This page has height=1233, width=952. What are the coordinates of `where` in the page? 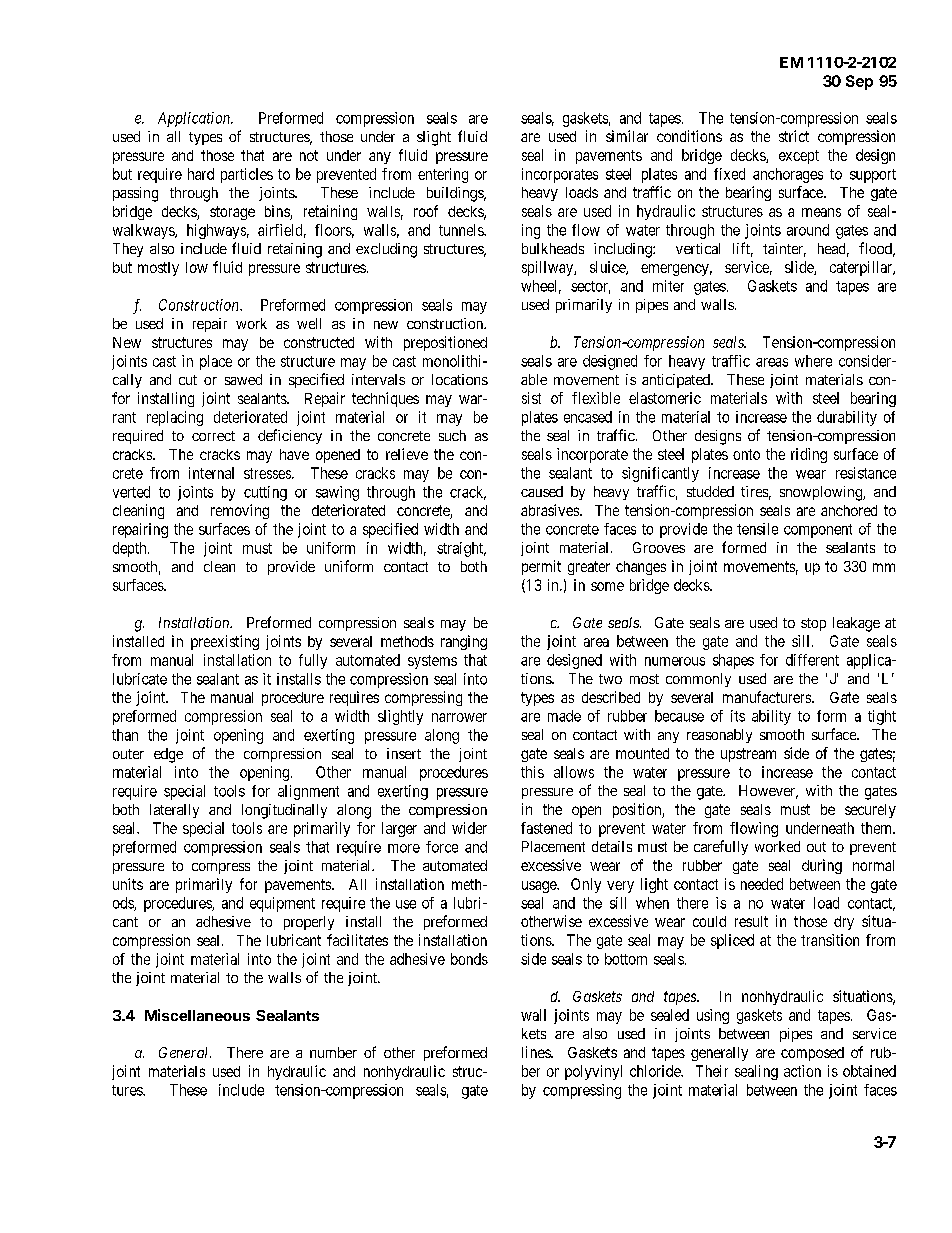 It's located at (813, 361).
